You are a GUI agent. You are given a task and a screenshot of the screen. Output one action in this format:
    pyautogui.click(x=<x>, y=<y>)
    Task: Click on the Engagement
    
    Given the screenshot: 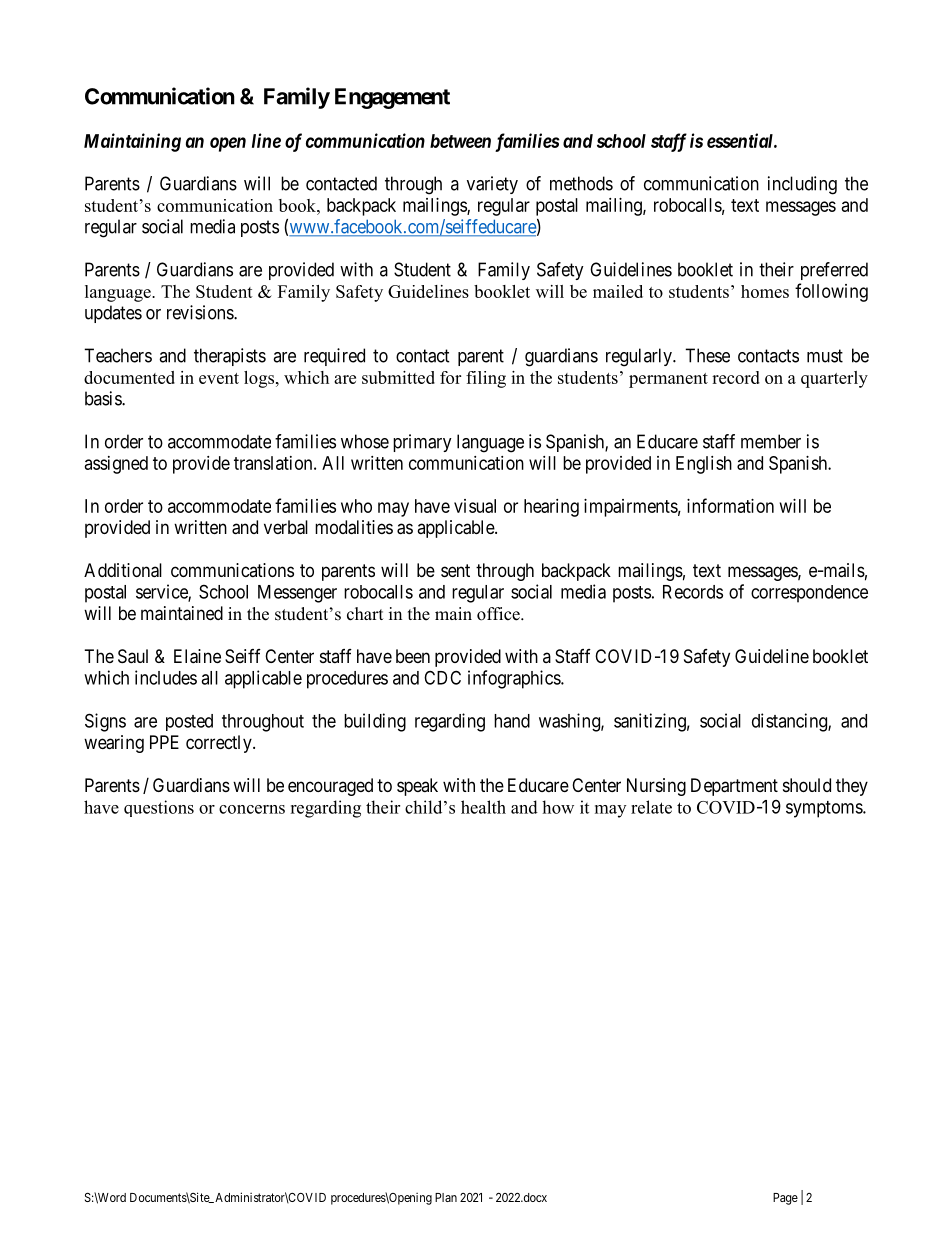 What is the action you would take?
    pyautogui.click(x=392, y=98)
